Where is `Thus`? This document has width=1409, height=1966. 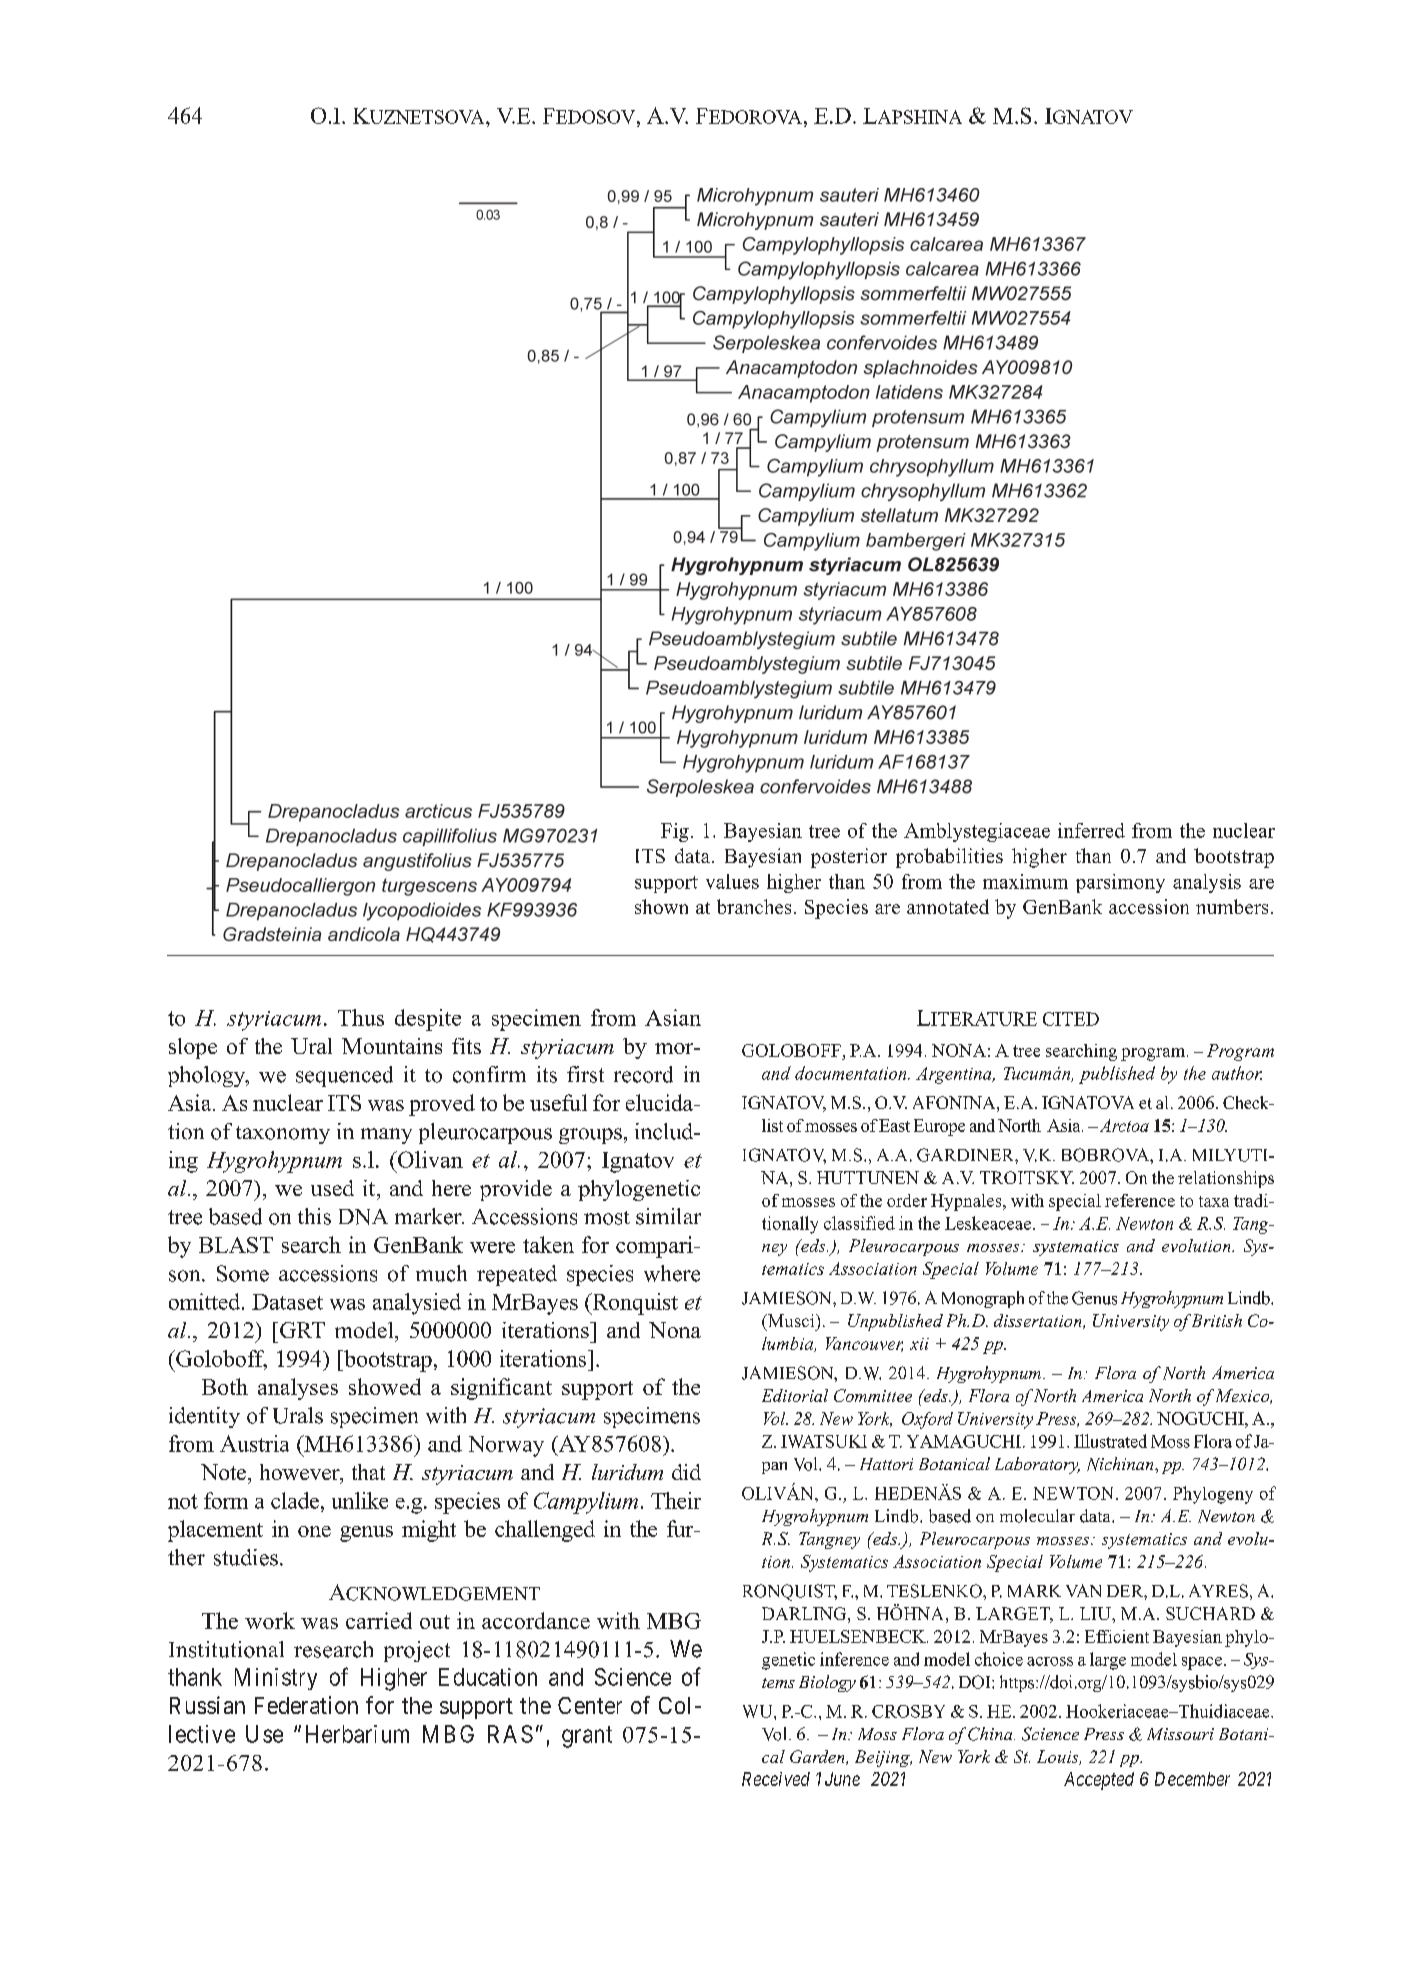 Thus is located at coordinates (361, 1017).
